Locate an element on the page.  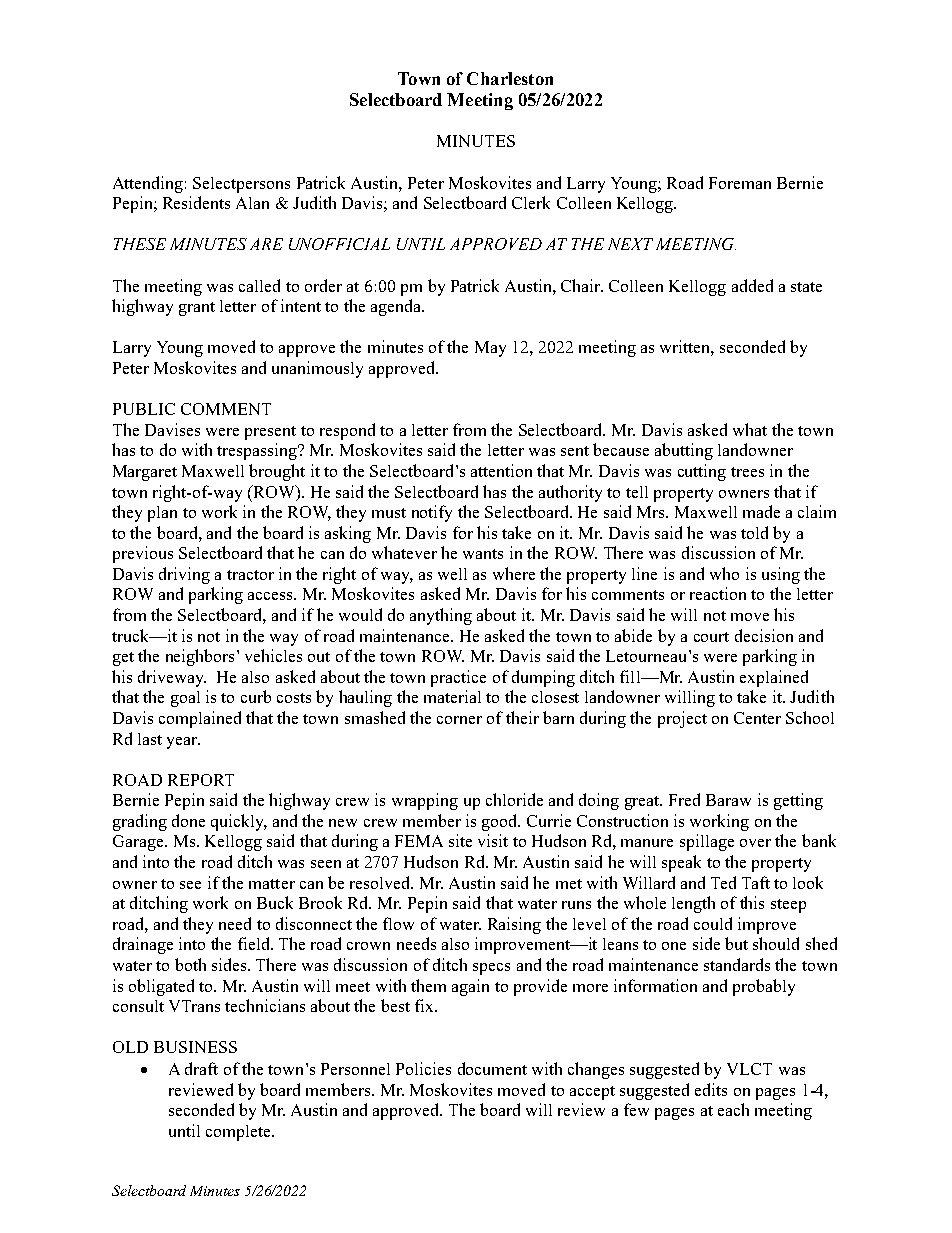
grant is located at coordinates (197, 309).
